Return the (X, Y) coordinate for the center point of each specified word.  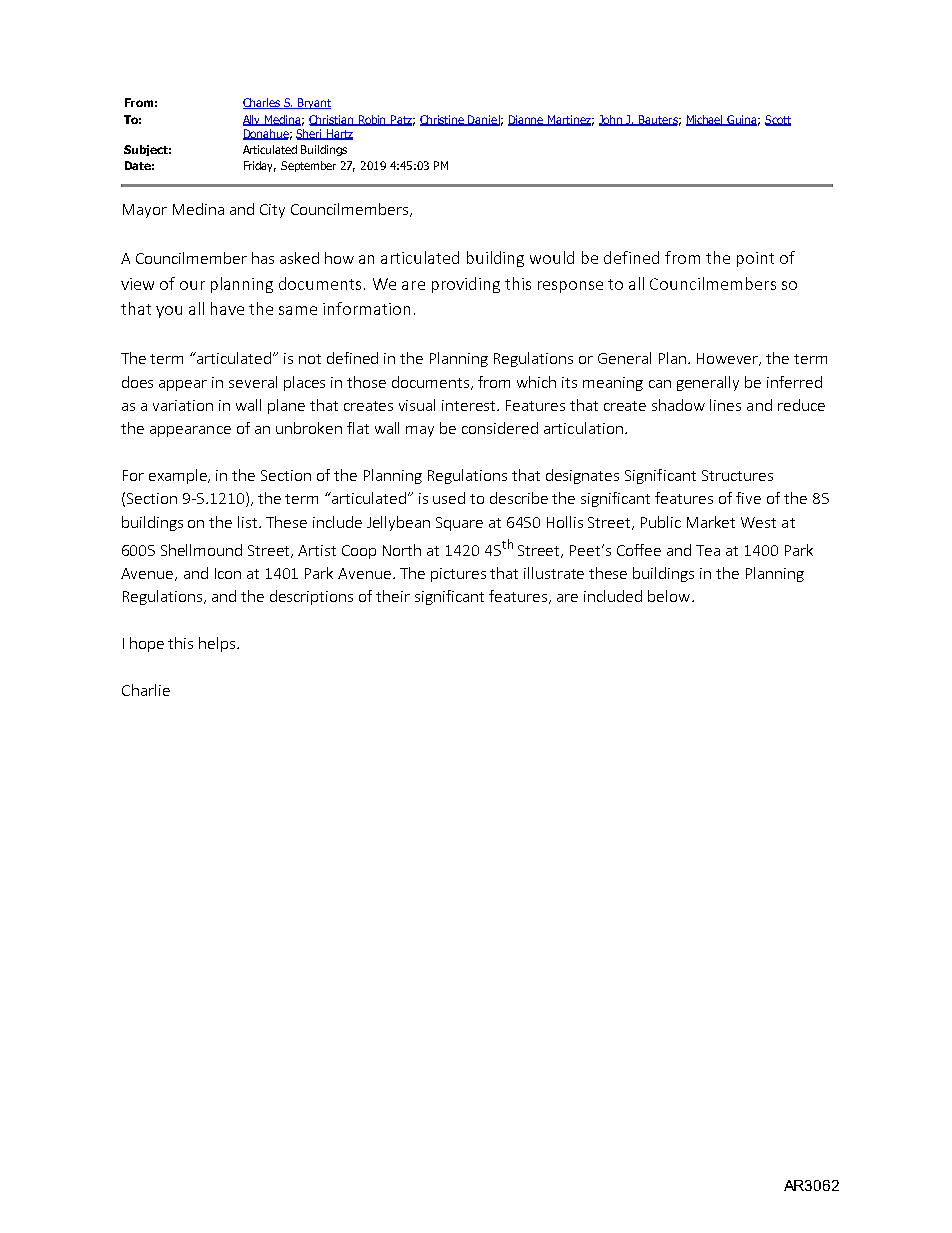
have (227, 308)
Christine (443, 120)
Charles (263, 103)
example (179, 476)
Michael (706, 120)
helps (218, 644)
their (393, 596)
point (755, 259)
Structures (737, 475)
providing (466, 285)
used (449, 498)
